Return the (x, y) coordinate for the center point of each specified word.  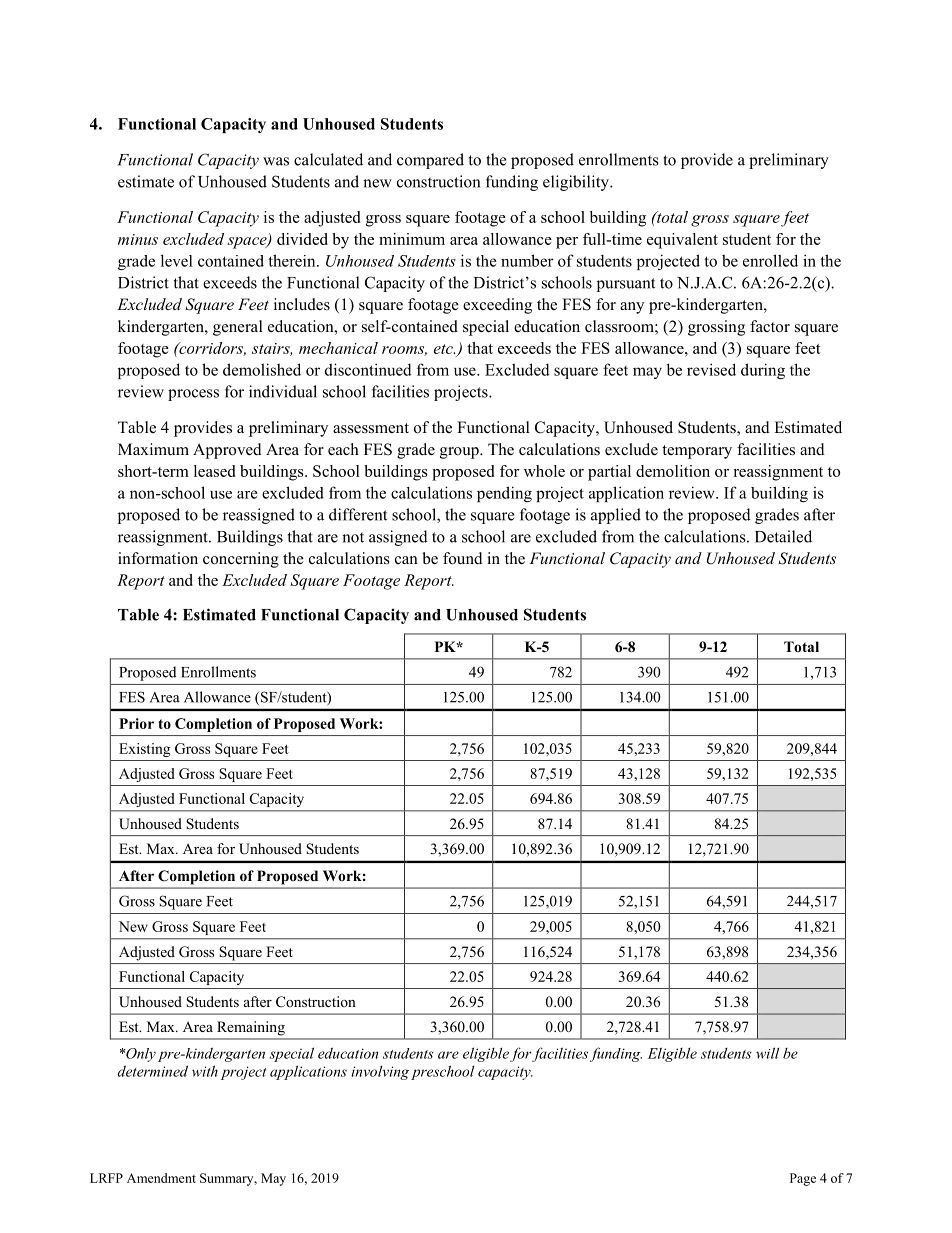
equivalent (682, 241)
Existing (144, 750)
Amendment (161, 1178)
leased (214, 471)
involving (380, 1073)
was (276, 161)
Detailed (783, 536)
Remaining (251, 1028)
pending (504, 494)
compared (430, 161)
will (767, 1053)
